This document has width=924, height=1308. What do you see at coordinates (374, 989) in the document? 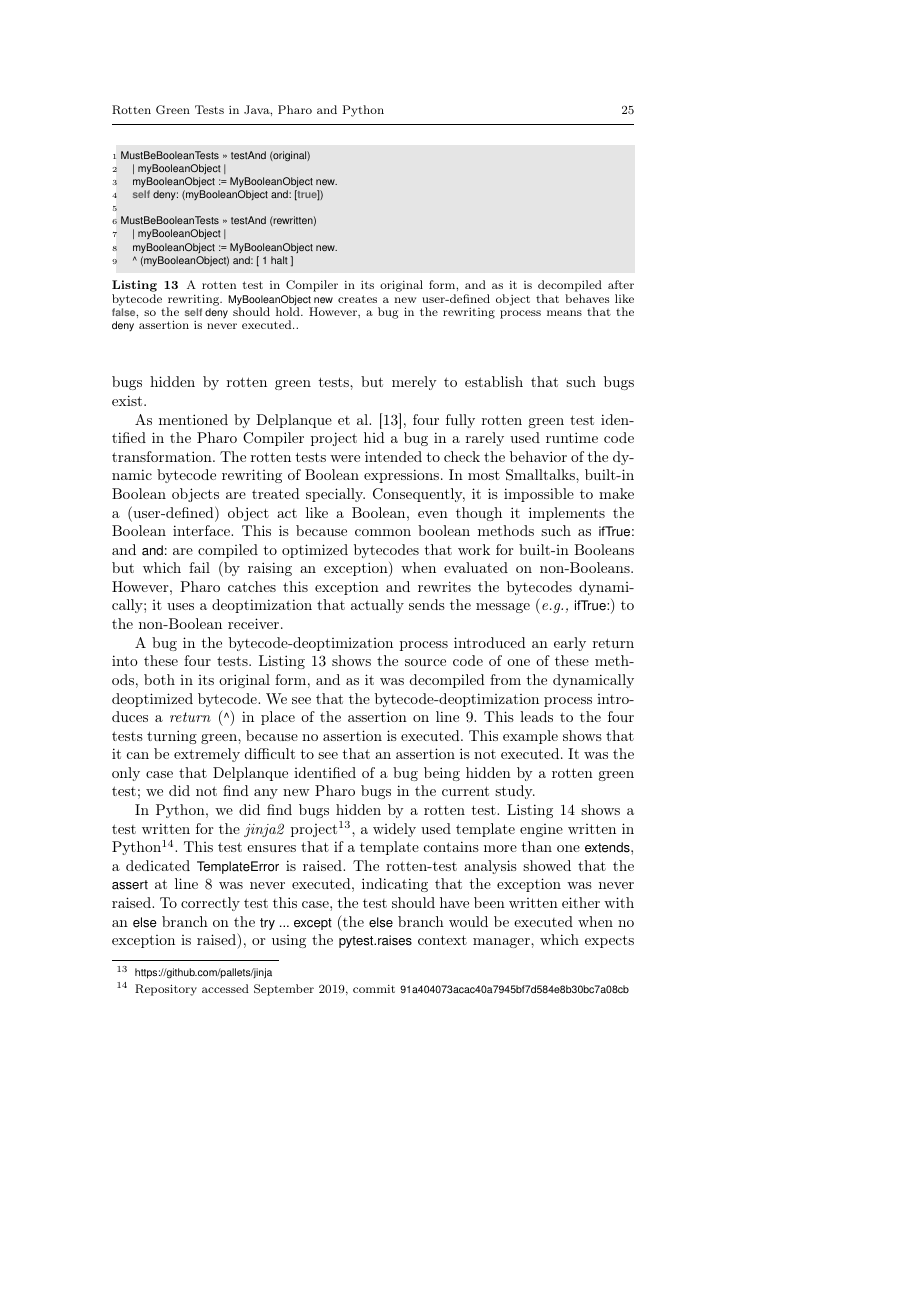
I see `commit` at bounding box center [374, 989].
